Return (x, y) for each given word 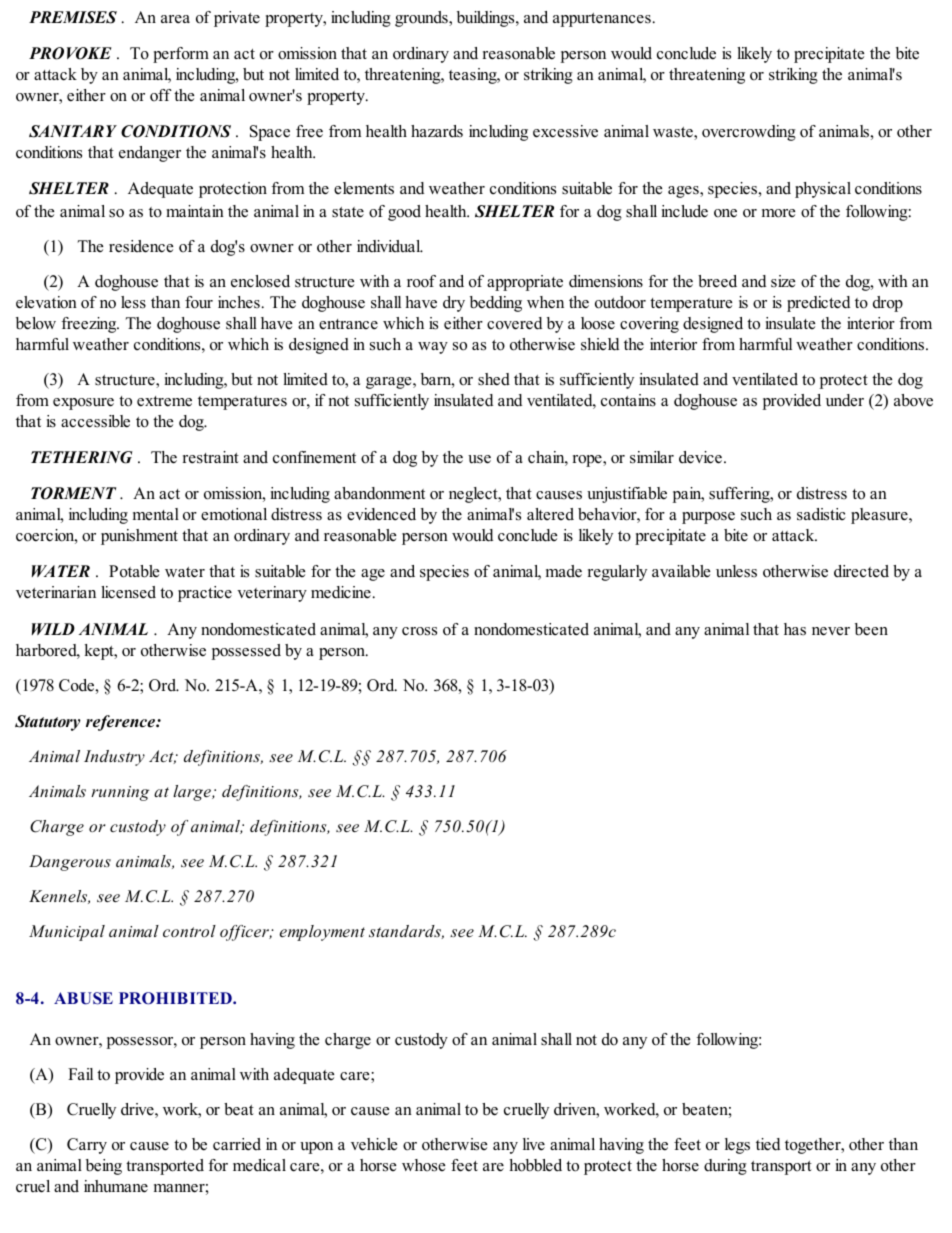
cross (419, 631)
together (814, 1146)
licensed (128, 592)
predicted (818, 304)
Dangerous (70, 863)
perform (181, 55)
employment (322, 933)
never (831, 631)
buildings (487, 19)
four (199, 302)
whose (423, 1165)
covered (514, 323)
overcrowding (749, 133)
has (795, 629)
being (104, 1167)
